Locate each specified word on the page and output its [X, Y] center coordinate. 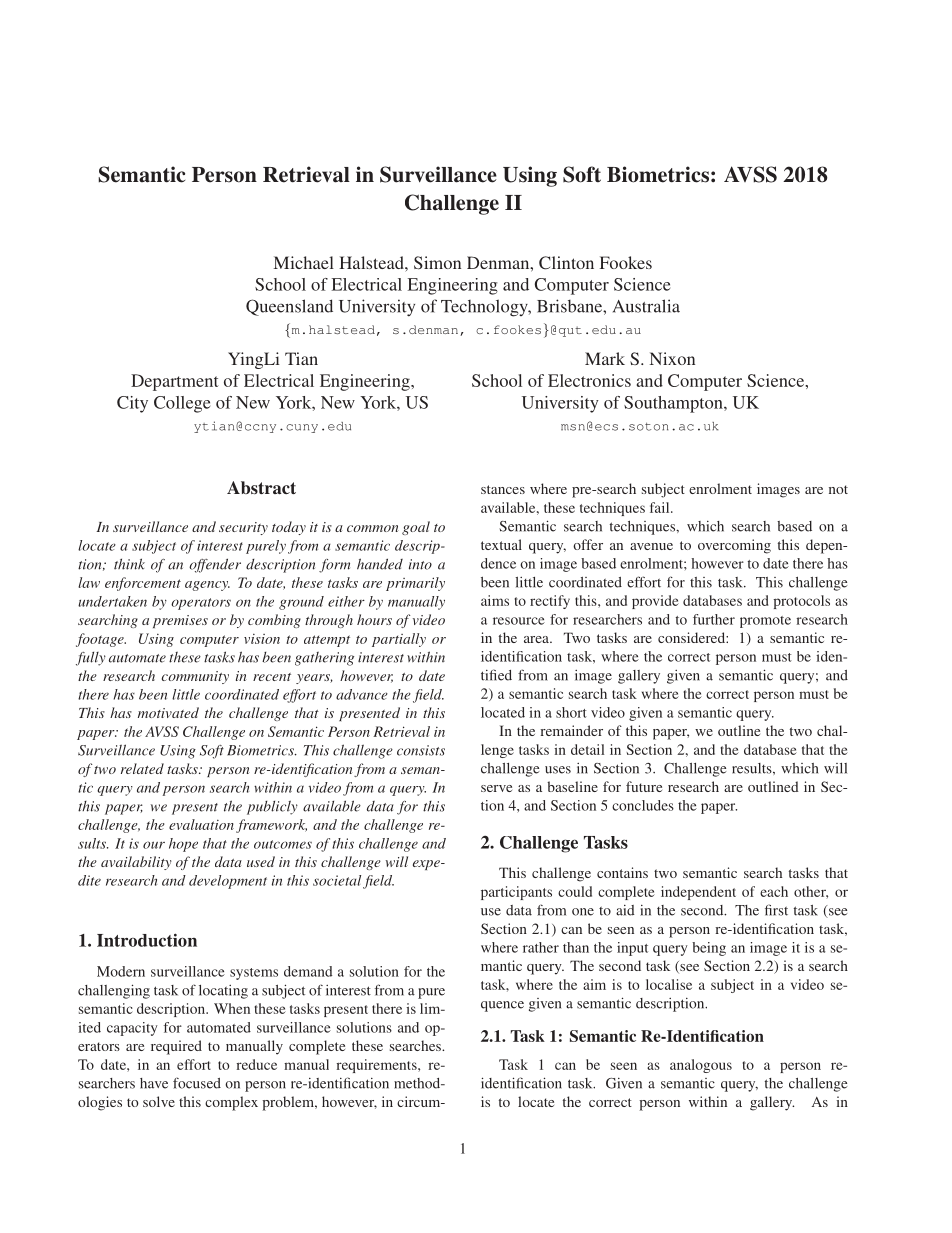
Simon [437, 262]
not [838, 489]
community [195, 677]
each [774, 891]
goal [416, 528]
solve [159, 1101]
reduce [257, 1064]
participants [516, 893]
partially [399, 640]
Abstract [261, 487]
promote [765, 622]
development [228, 882]
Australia [646, 306]
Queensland [289, 307]
